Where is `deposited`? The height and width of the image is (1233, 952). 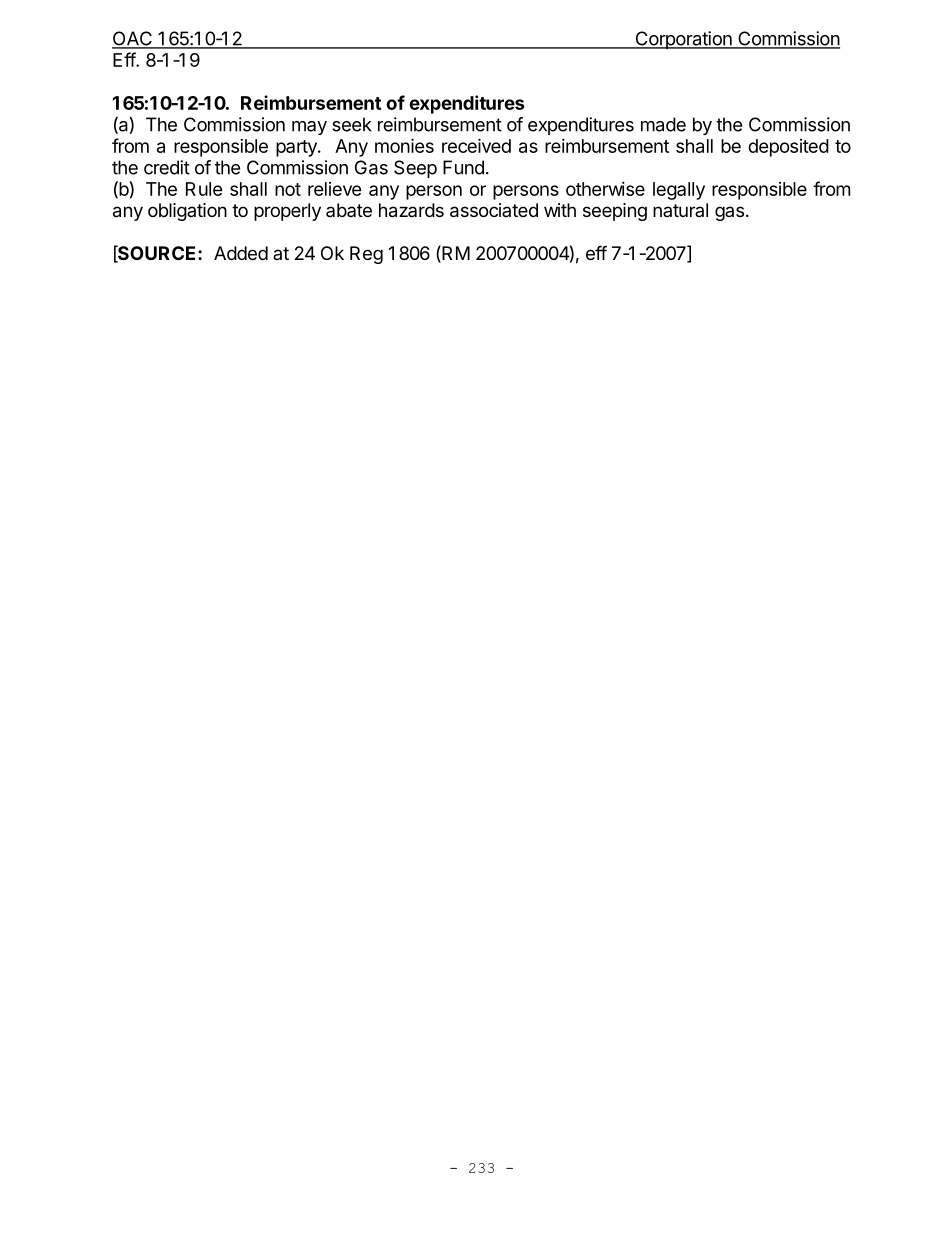
deposited is located at coordinates (788, 148).
